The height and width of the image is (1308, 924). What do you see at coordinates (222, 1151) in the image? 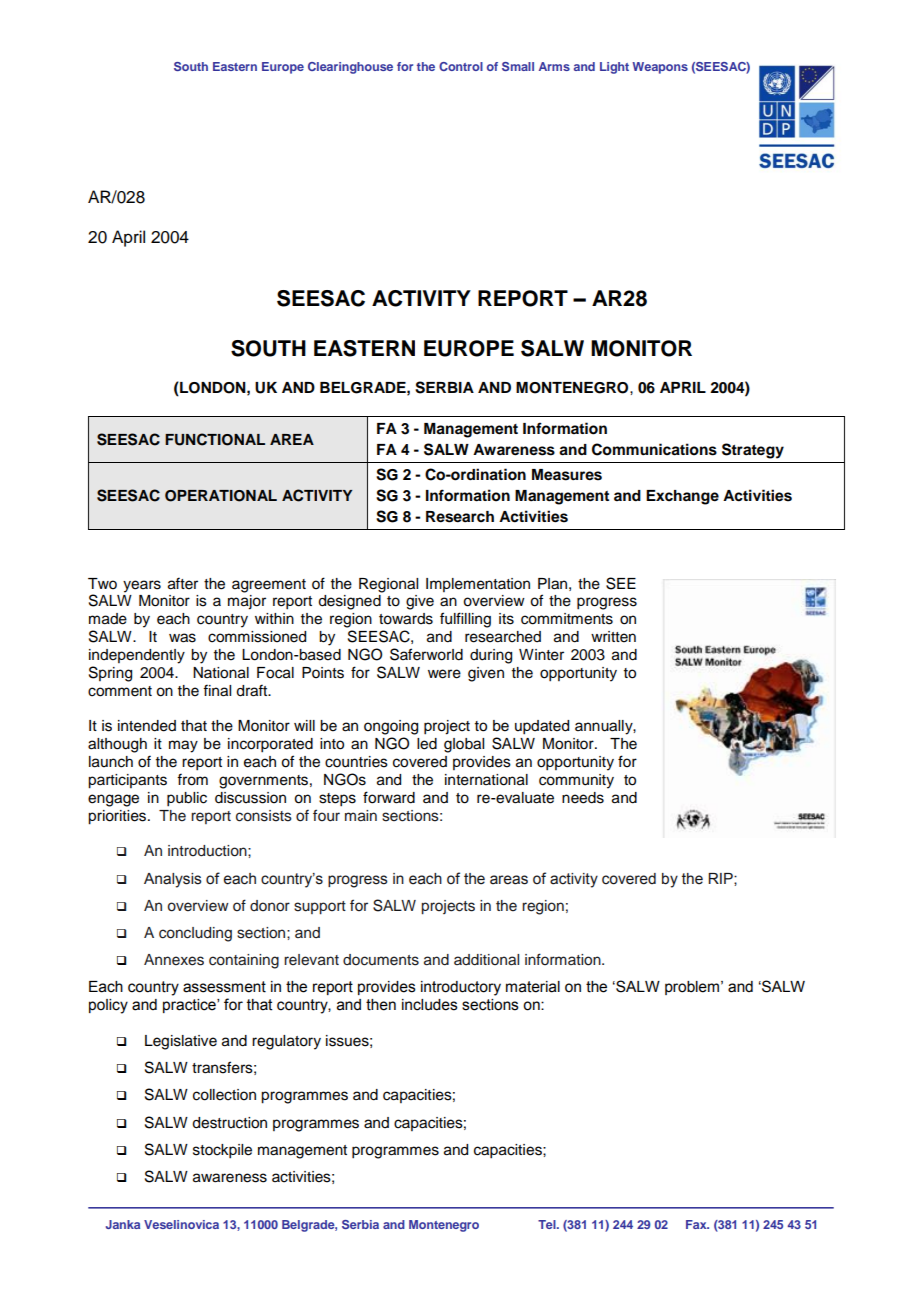
I see `stockpile` at bounding box center [222, 1151].
